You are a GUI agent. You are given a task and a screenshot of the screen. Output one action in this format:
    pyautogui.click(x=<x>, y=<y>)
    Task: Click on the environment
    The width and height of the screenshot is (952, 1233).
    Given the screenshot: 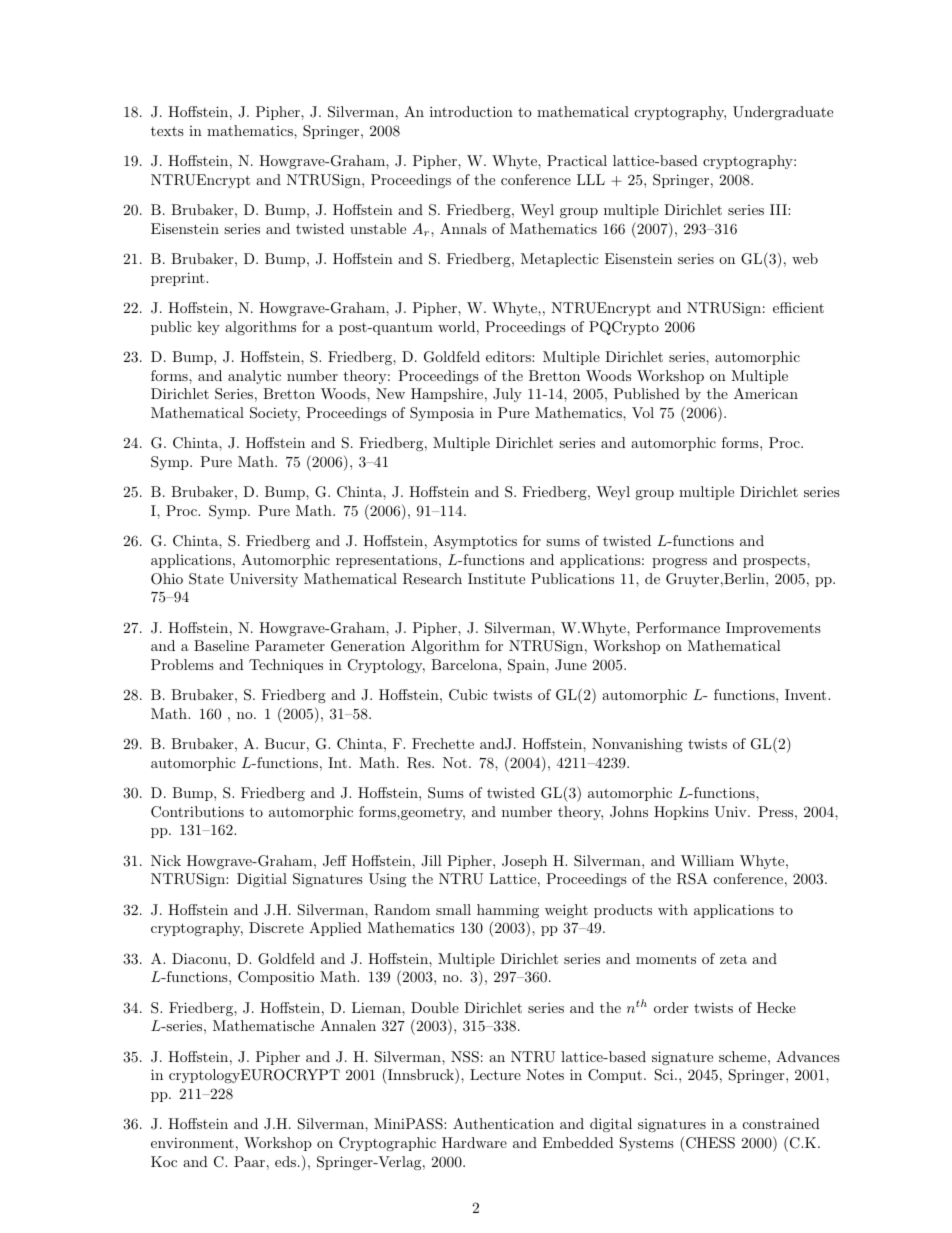 What is the action you would take?
    pyautogui.click(x=192, y=1142)
